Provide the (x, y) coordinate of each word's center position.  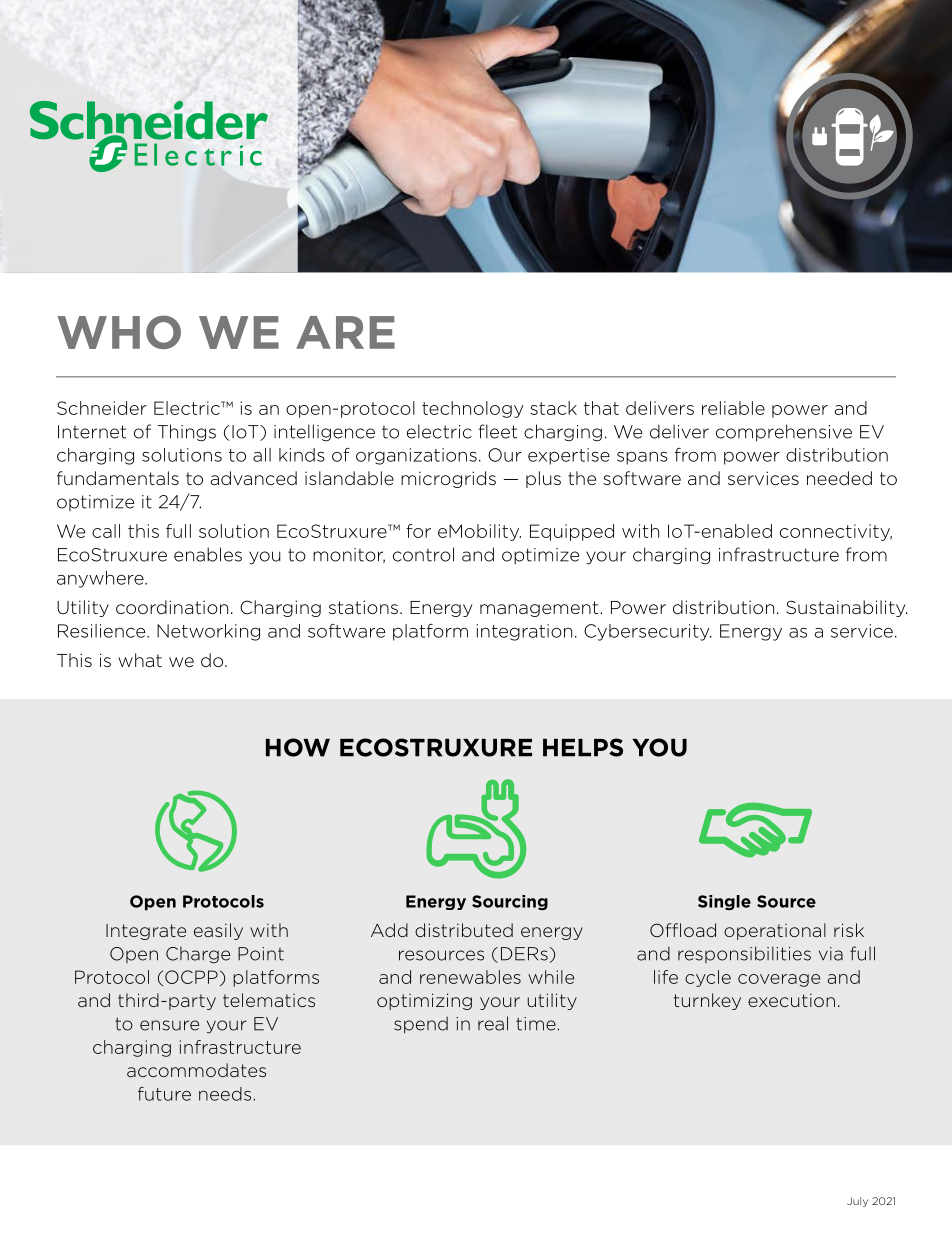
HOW (298, 747)
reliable (733, 408)
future (164, 1094)
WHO (119, 332)
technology (473, 409)
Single (724, 903)
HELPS (583, 747)
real (493, 1023)
